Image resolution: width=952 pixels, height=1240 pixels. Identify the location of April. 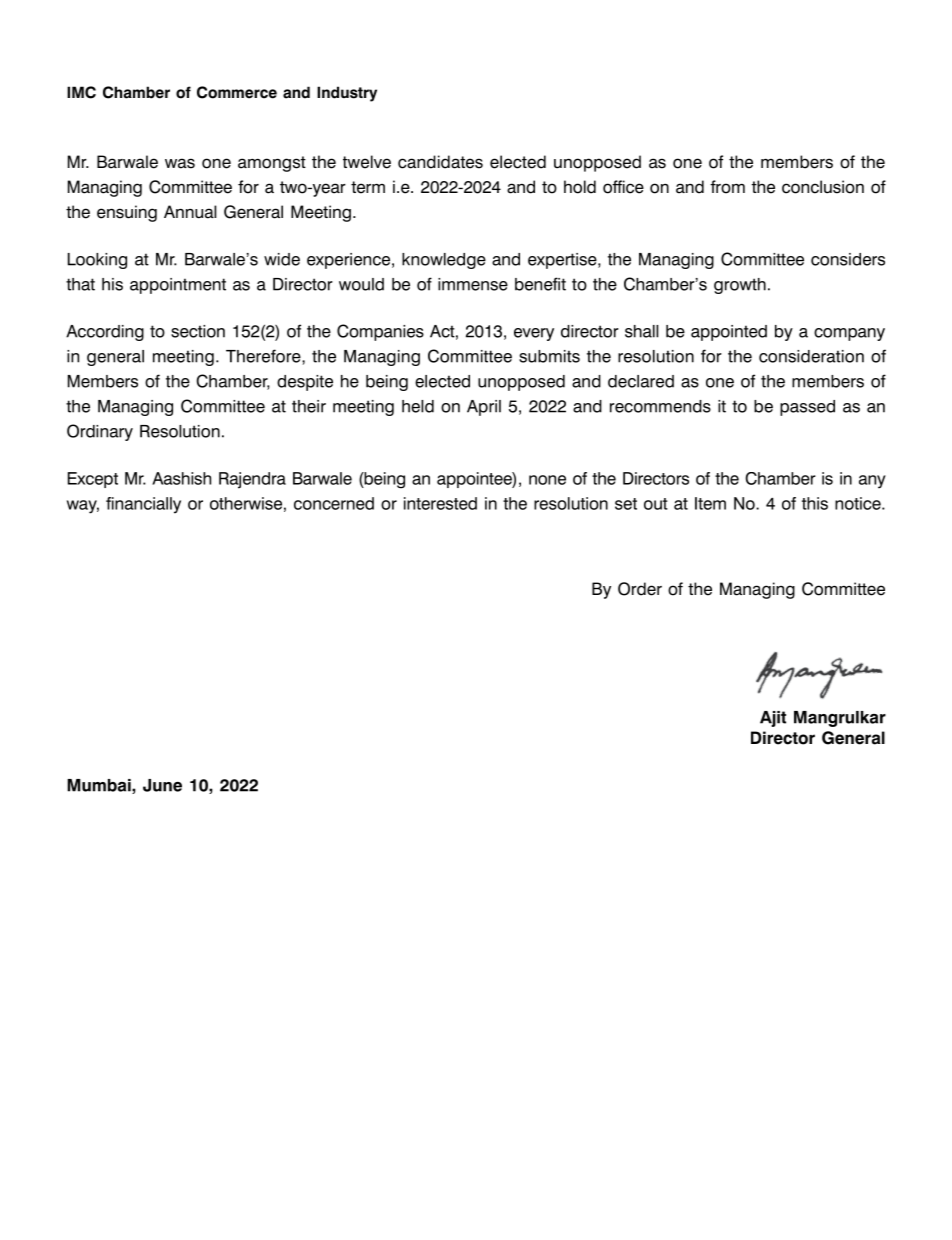
(484, 408).
